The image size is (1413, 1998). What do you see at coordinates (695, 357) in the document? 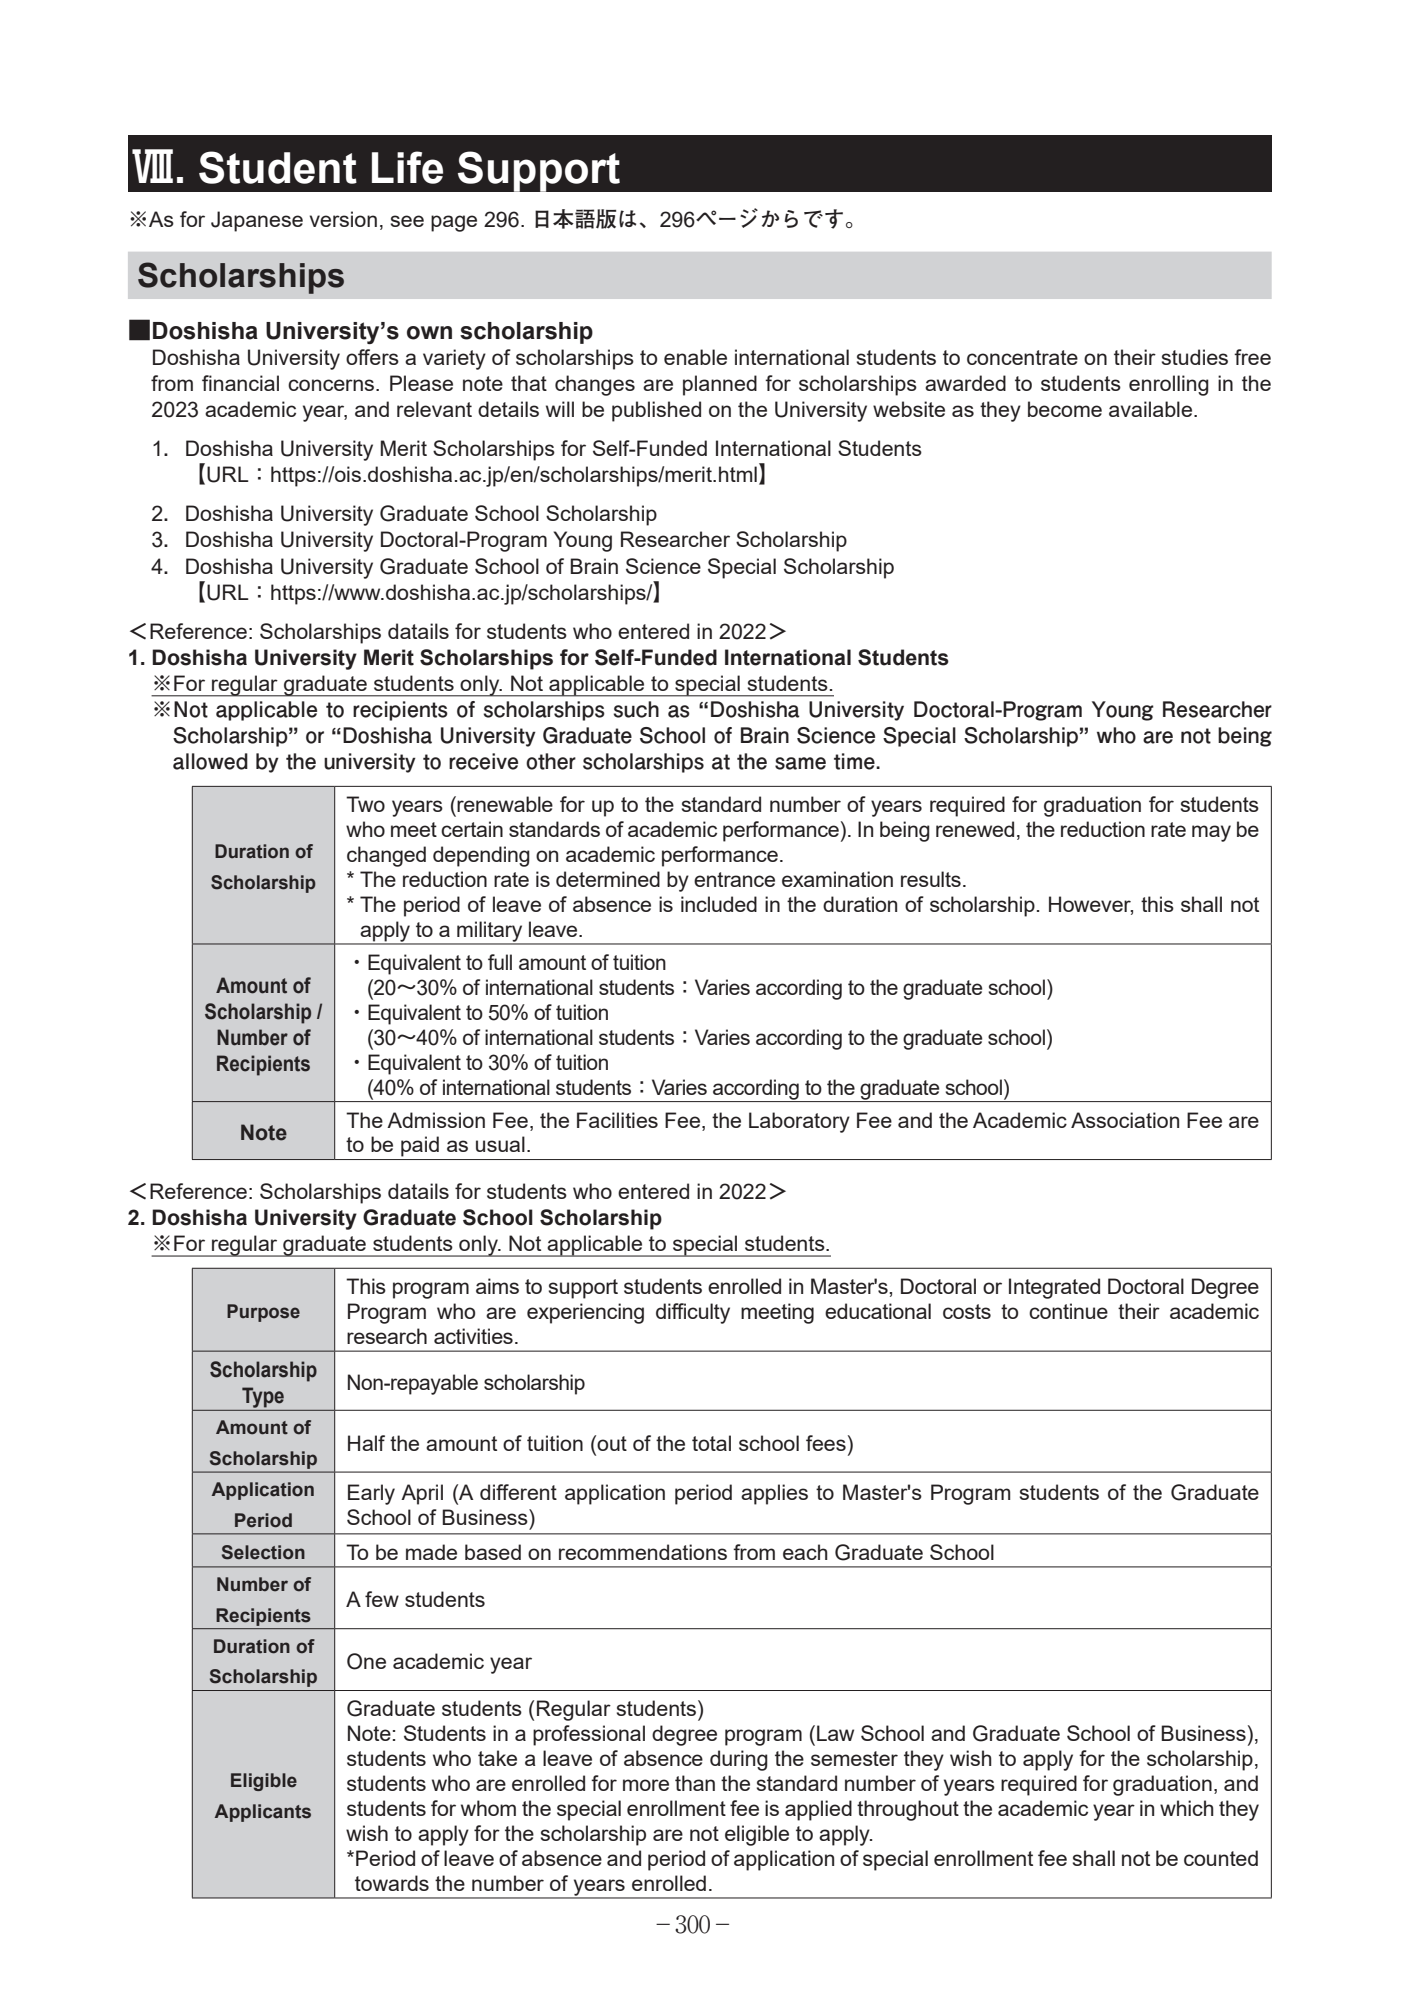
I see `enable` at bounding box center [695, 357].
